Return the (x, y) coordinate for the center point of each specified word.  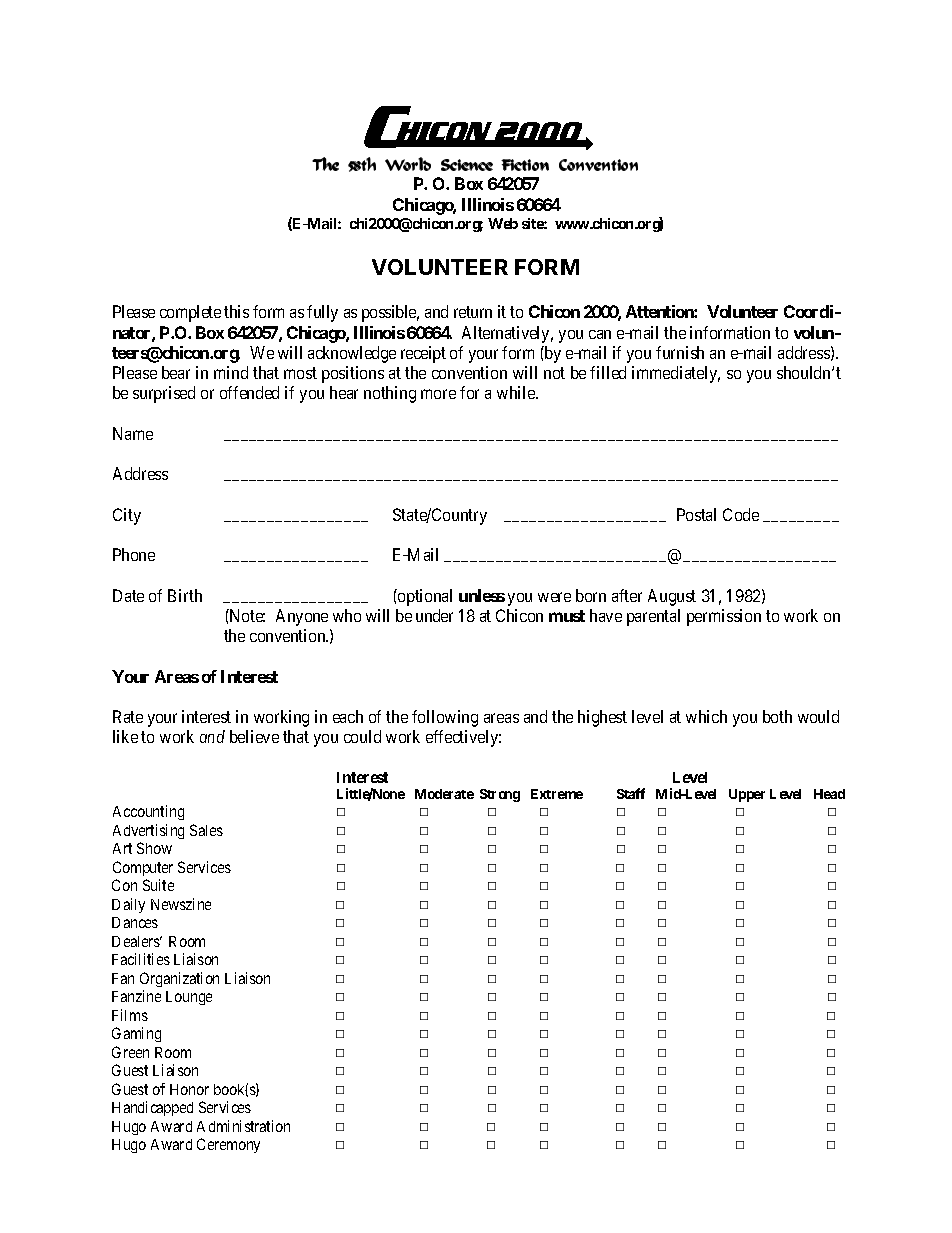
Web (503, 223)
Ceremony (228, 1145)
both (777, 716)
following (445, 718)
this (236, 311)
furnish (680, 352)
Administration (243, 1126)
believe (254, 736)
